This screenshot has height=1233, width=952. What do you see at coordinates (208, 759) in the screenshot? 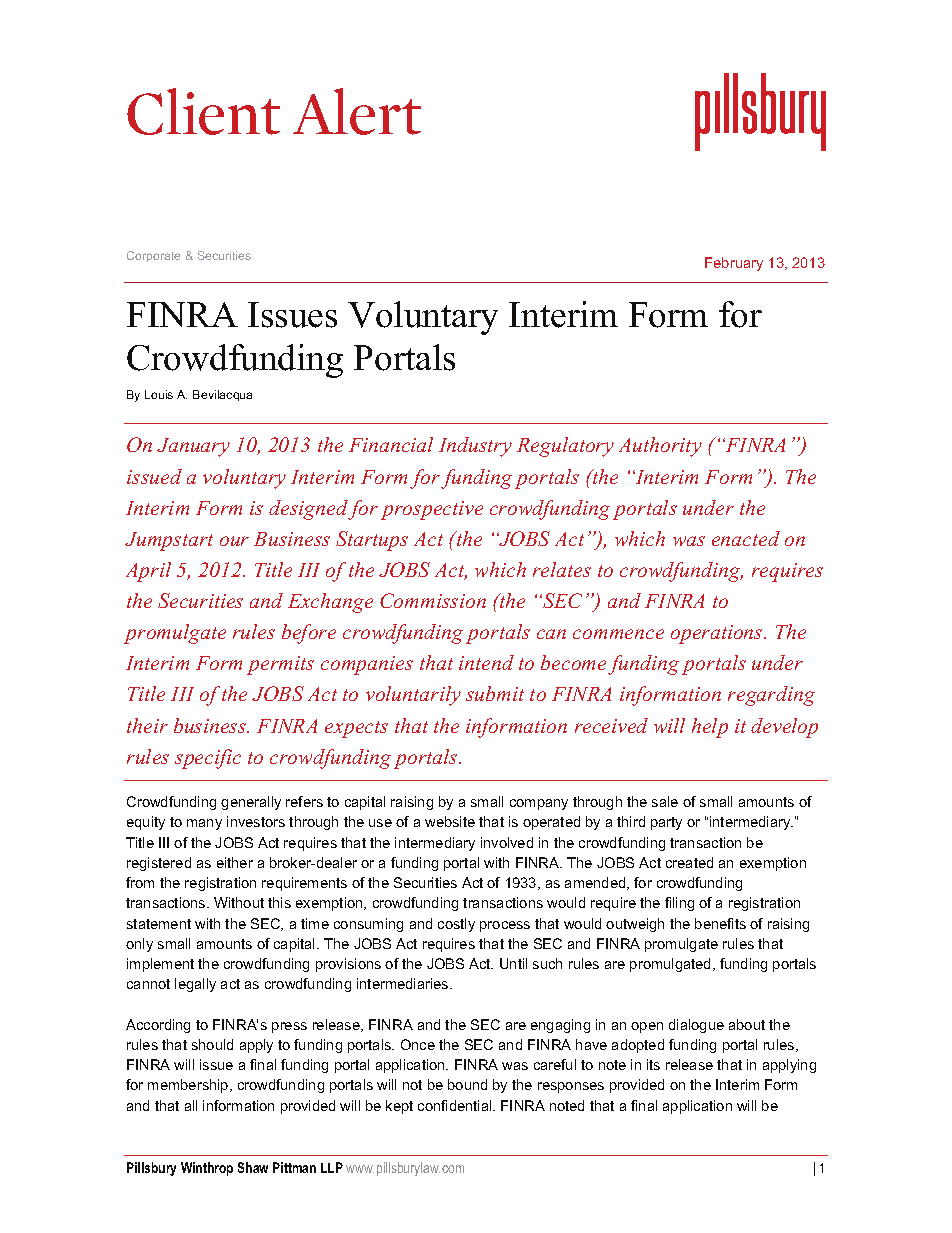
I see `specific` at bounding box center [208, 759].
